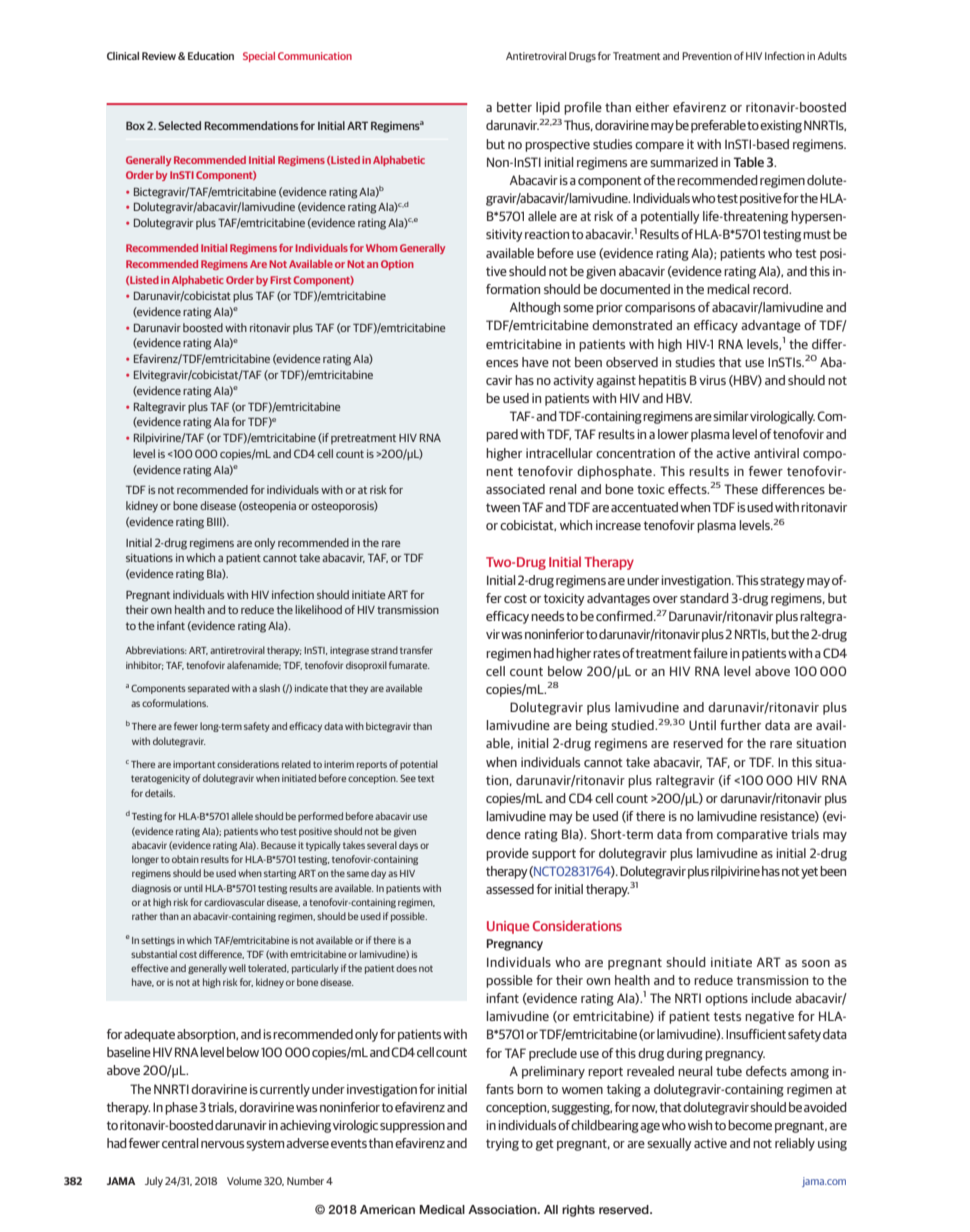  Describe the element at coordinates (208, 689) in the image. I see `separated` at that location.
